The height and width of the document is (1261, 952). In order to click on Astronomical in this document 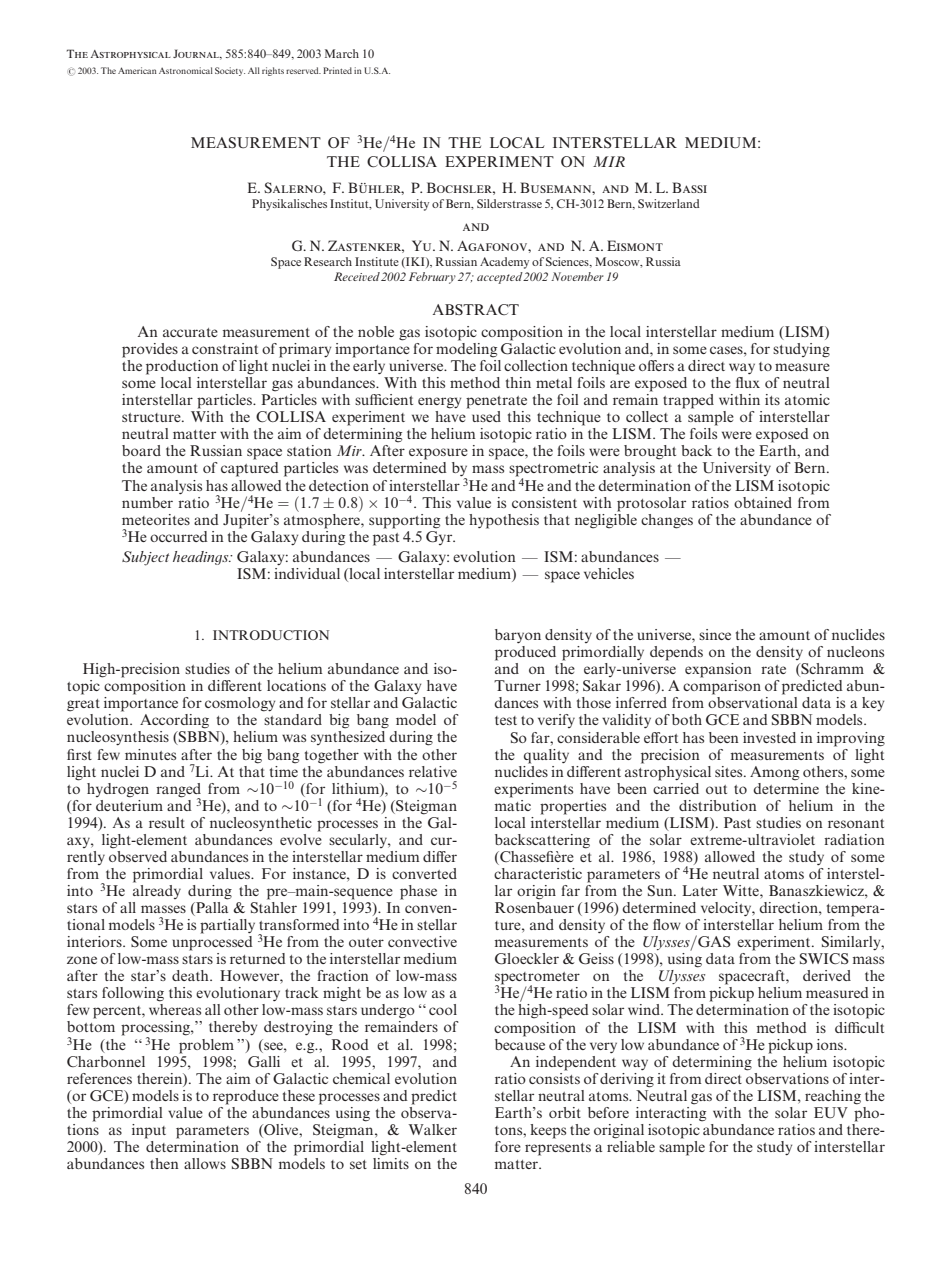, I will do `click(186, 70)`.
